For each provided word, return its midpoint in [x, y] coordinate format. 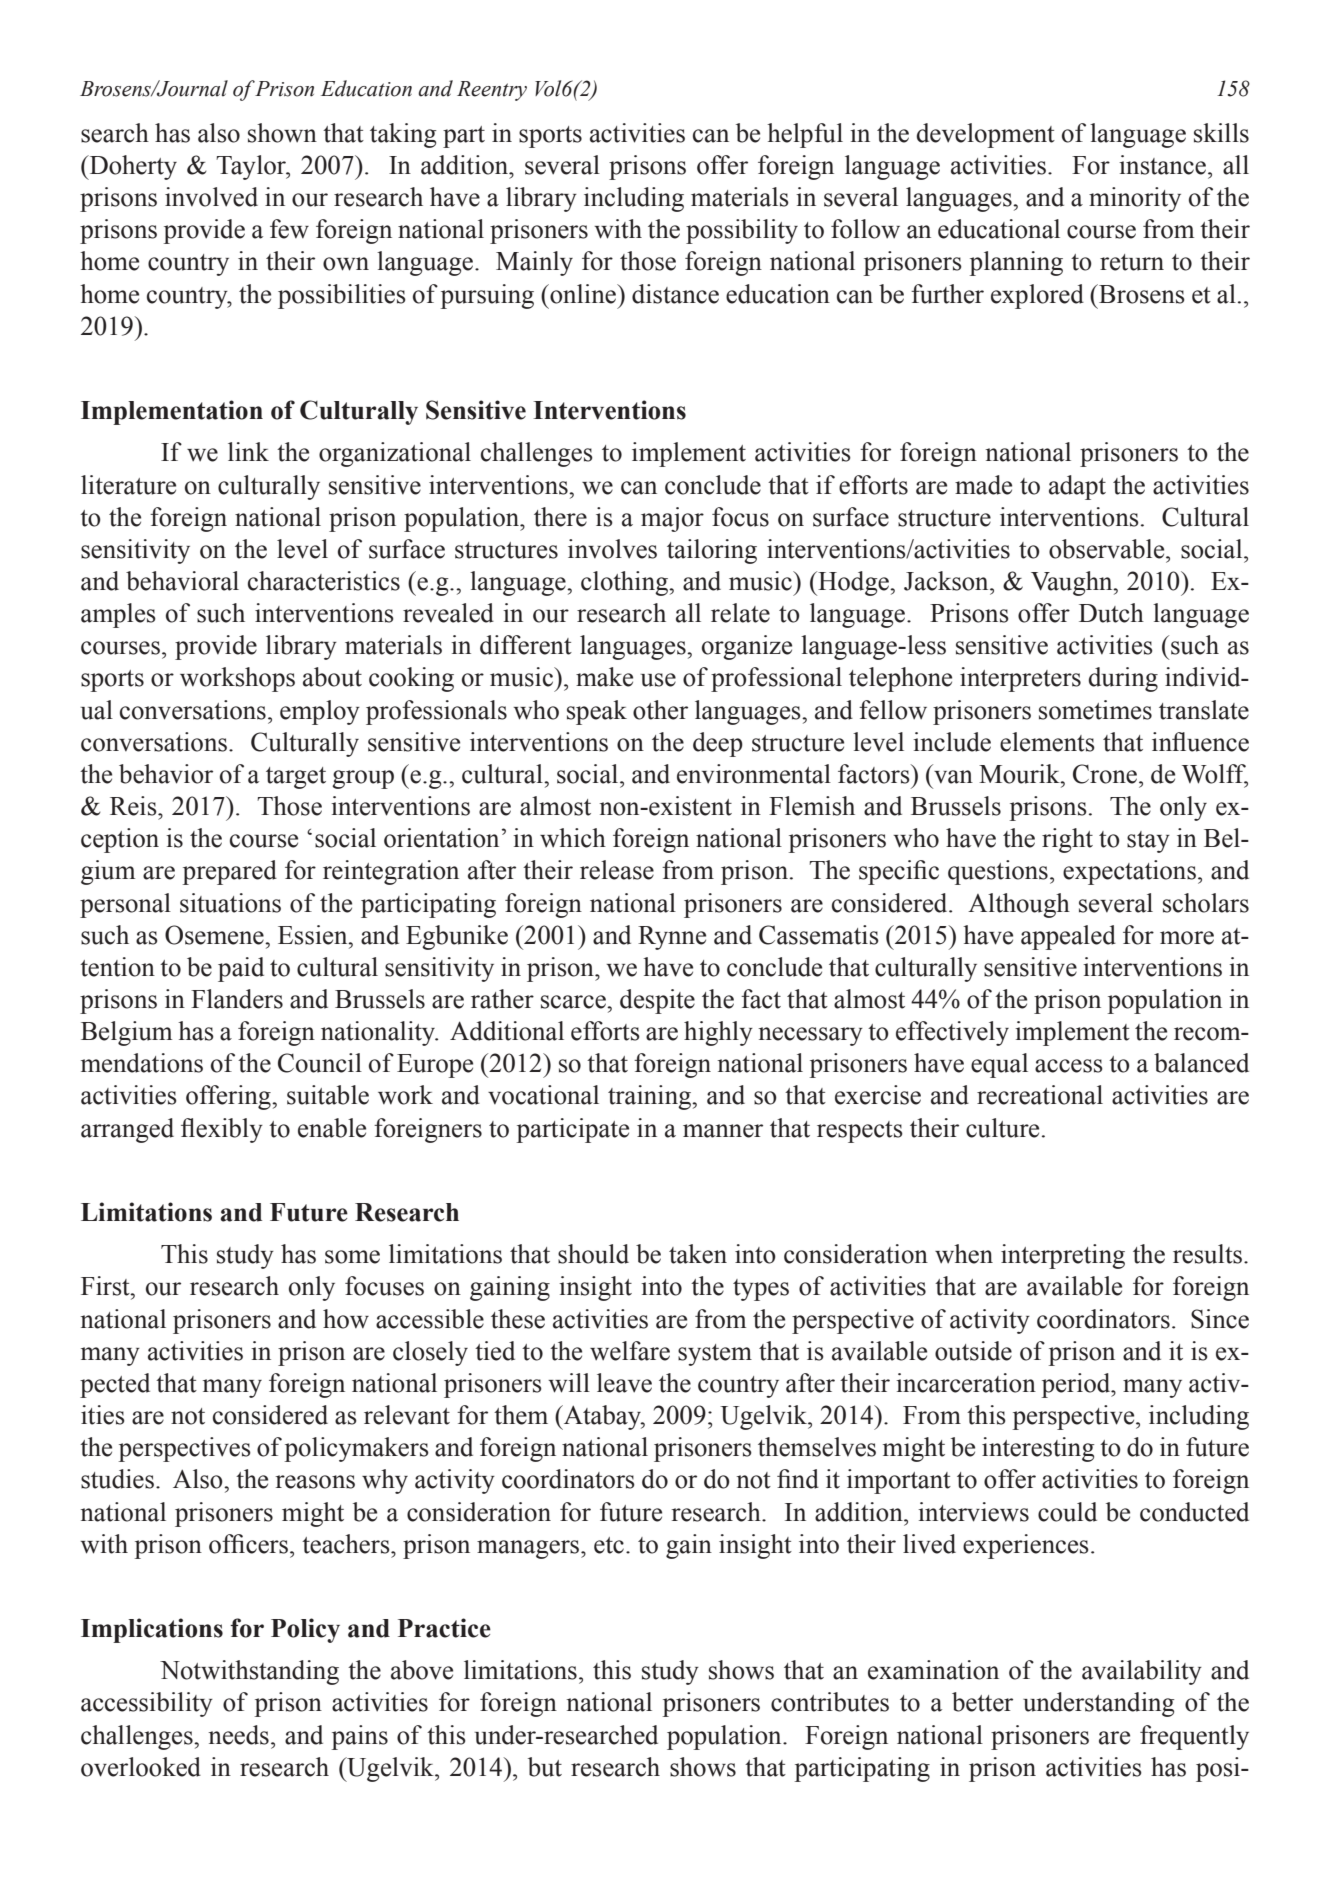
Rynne [672, 938]
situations [230, 903]
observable [1108, 549]
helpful [805, 135]
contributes [830, 1702]
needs [238, 1735]
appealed [1068, 937]
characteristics [324, 581]
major [672, 519]
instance [1162, 165]
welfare [630, 1351]
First [106, 1286]
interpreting [1063, 1256]
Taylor [252, 167]
